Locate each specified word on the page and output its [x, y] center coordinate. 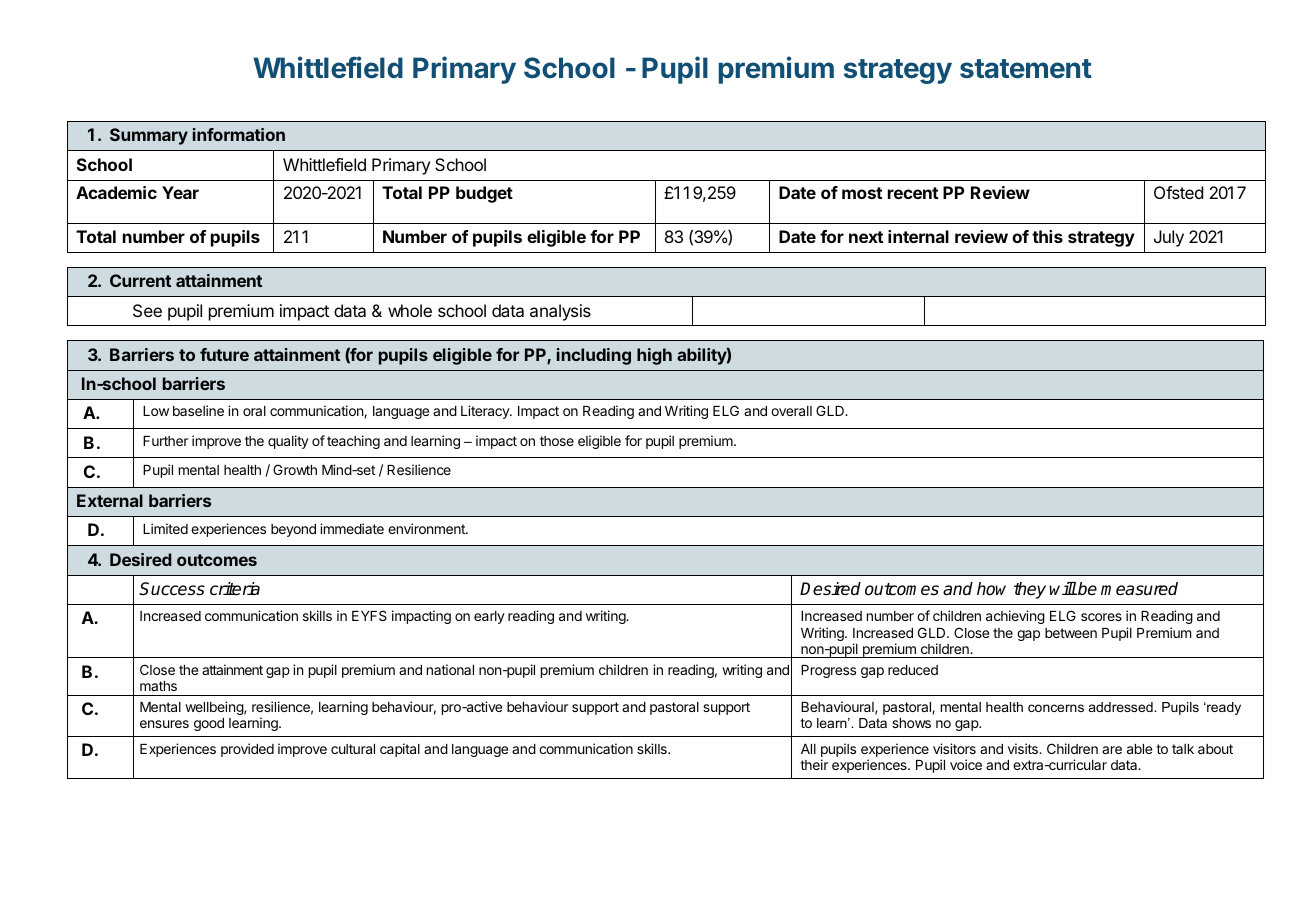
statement [1026, 69]
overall [791, 411]
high [654, 356]
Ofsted [1178, 192]
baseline [198, 410]
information [239, 134]
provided [247, 750]
